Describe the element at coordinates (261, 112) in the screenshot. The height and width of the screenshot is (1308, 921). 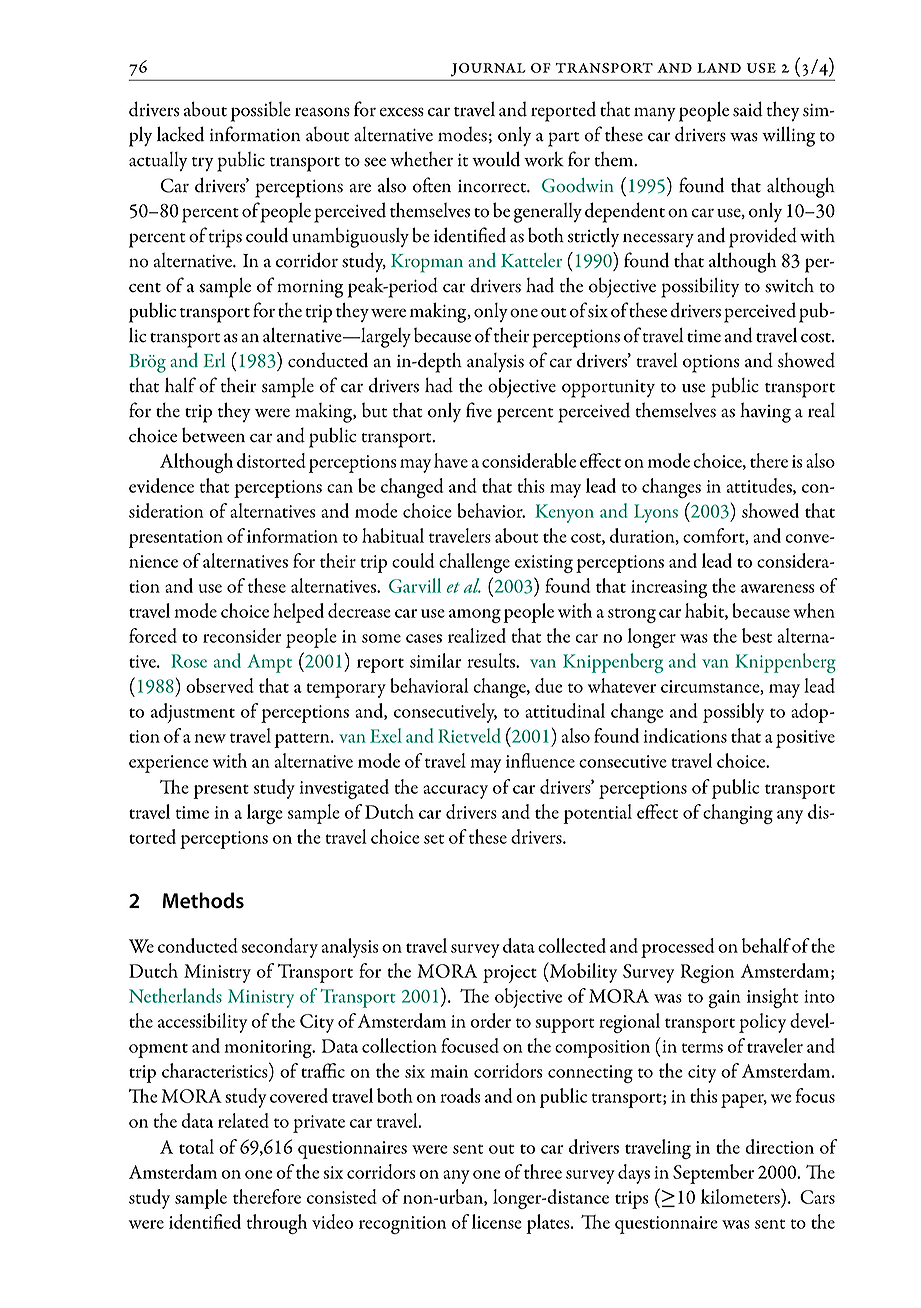
I see `possible` at that location.
